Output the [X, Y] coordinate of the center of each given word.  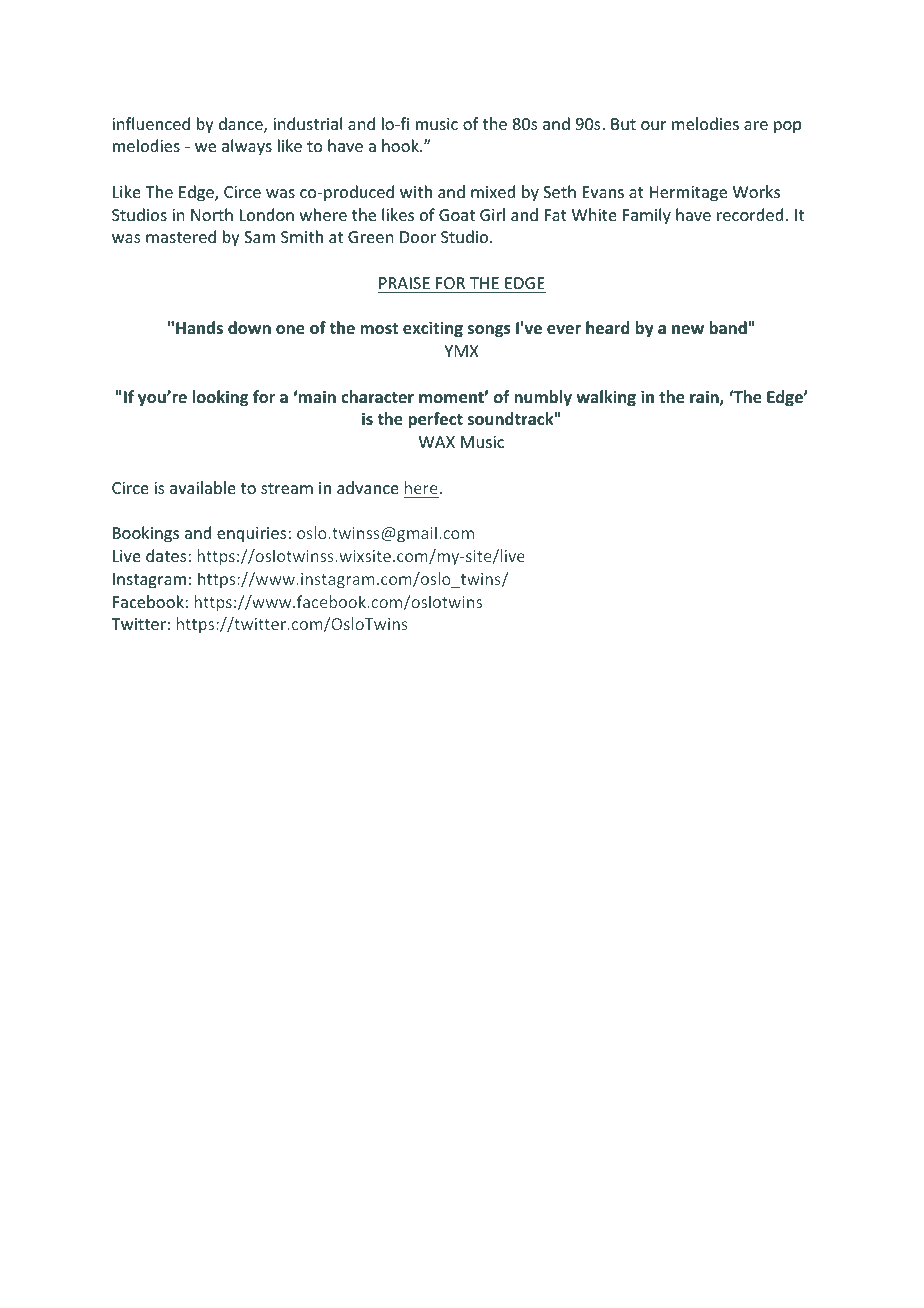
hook [401, 145]
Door [418, 237]
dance [242, 125]
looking [220, 398]
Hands [199, 327]
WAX [437, 442]
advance [368, 487]
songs [489, 331]
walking [606, 398]
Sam [259, 237]
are [756, 125]
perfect [435, 420]
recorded [750, 214]
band [728, 327]
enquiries [253, 535]
